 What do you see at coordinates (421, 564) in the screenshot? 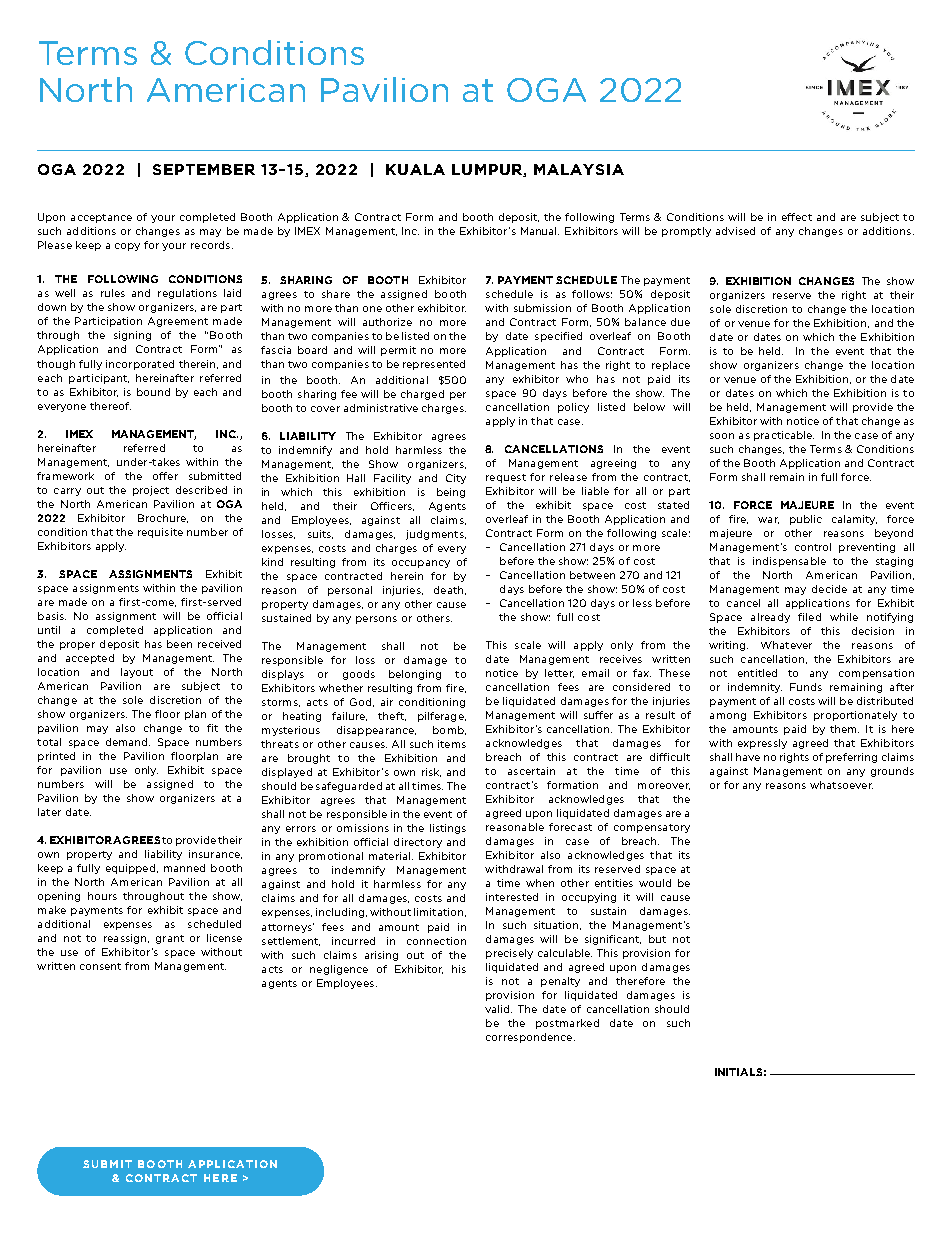
I see `occupancy` at bounding box center [421, 564].
